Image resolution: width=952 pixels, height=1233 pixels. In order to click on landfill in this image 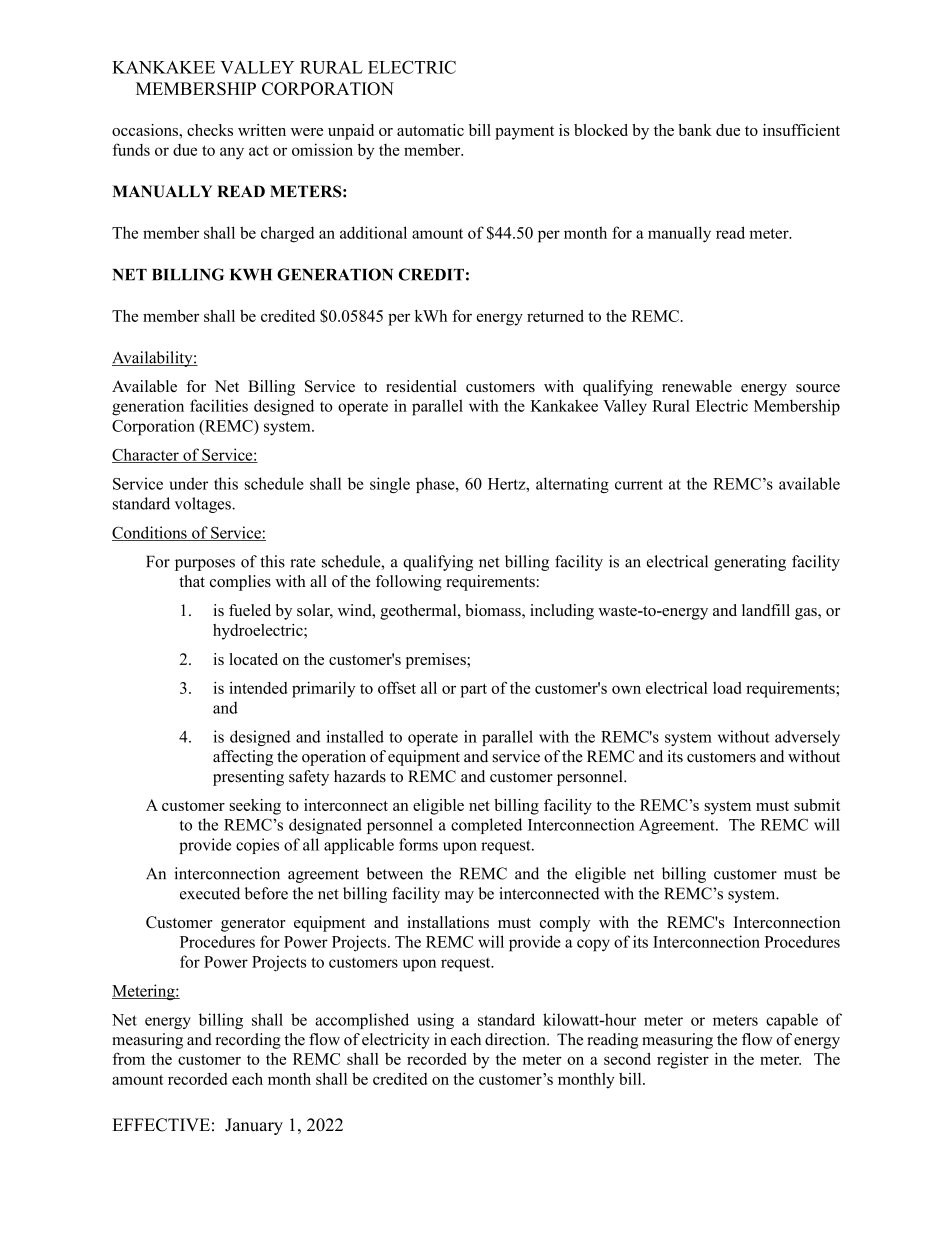, I will do `click(766, 610)`.
